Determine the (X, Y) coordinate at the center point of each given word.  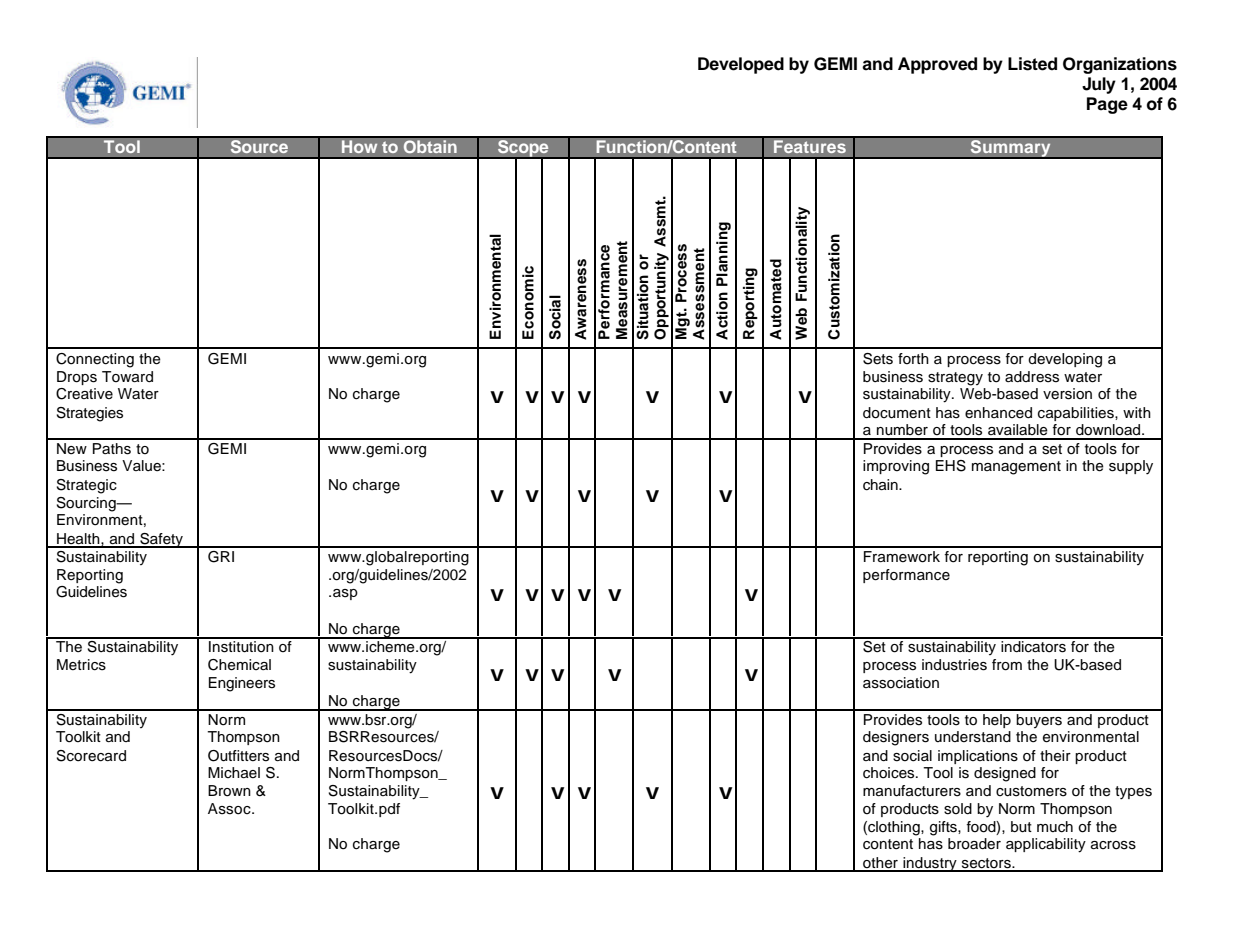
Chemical (239, 665)
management (1016, 468)
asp (345, 594)
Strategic (87, 486)
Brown (229, 791)
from (1007, 665)
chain (881, 485)
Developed (741, 65)
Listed (1032, 64)
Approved (937, 65)
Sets (878, 359)
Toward (127, 377)
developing (1065, 360)
